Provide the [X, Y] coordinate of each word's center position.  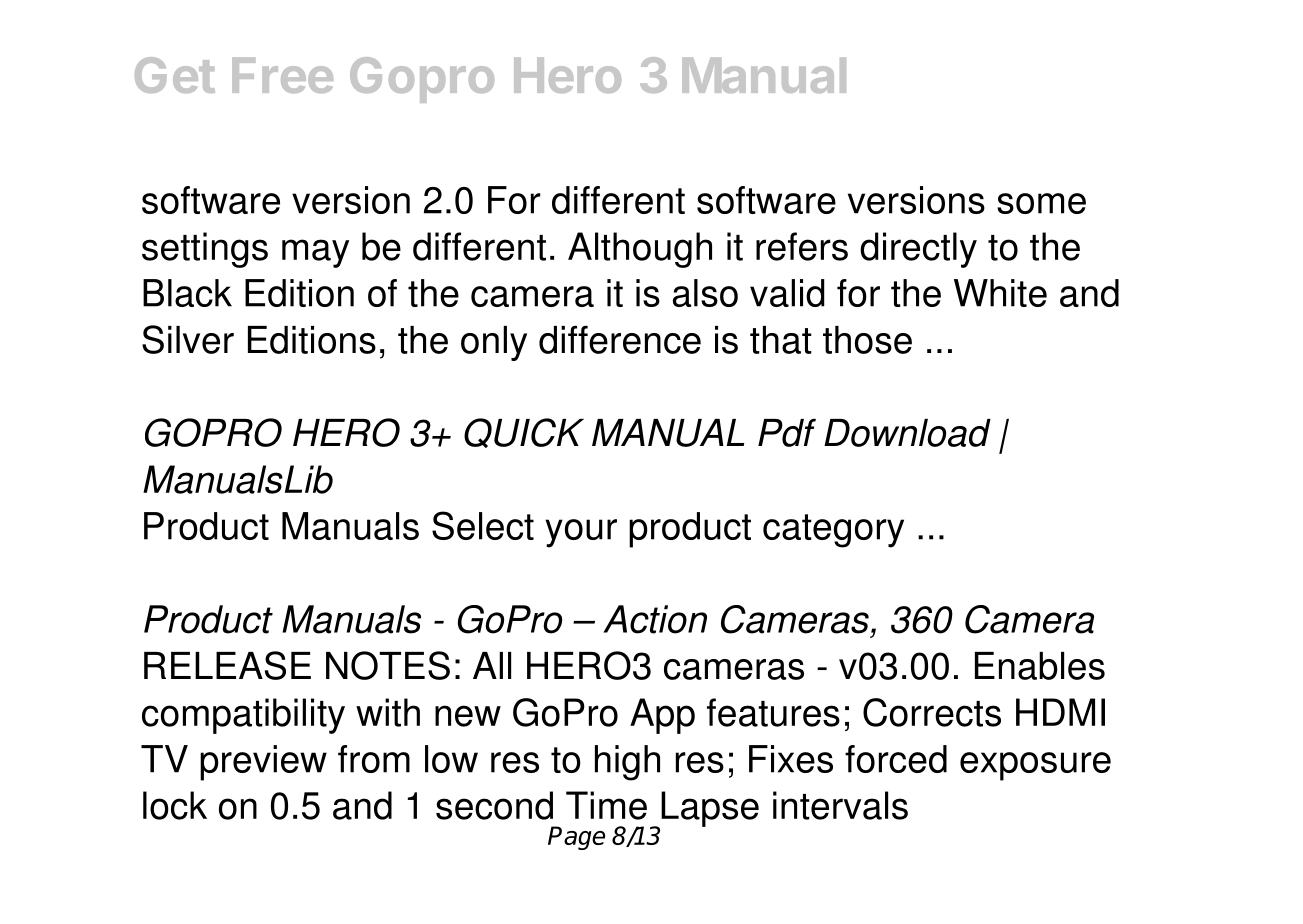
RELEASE [227, 665]
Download [907, 433]
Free [282, 75]
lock [175, 805]
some [1041, 203]
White [1000, 293]
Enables [1040, 666]
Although [640, 250]
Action [655, 619]
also [705, 293]
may [315, 253]
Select [483, 525]
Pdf [787, 432]
